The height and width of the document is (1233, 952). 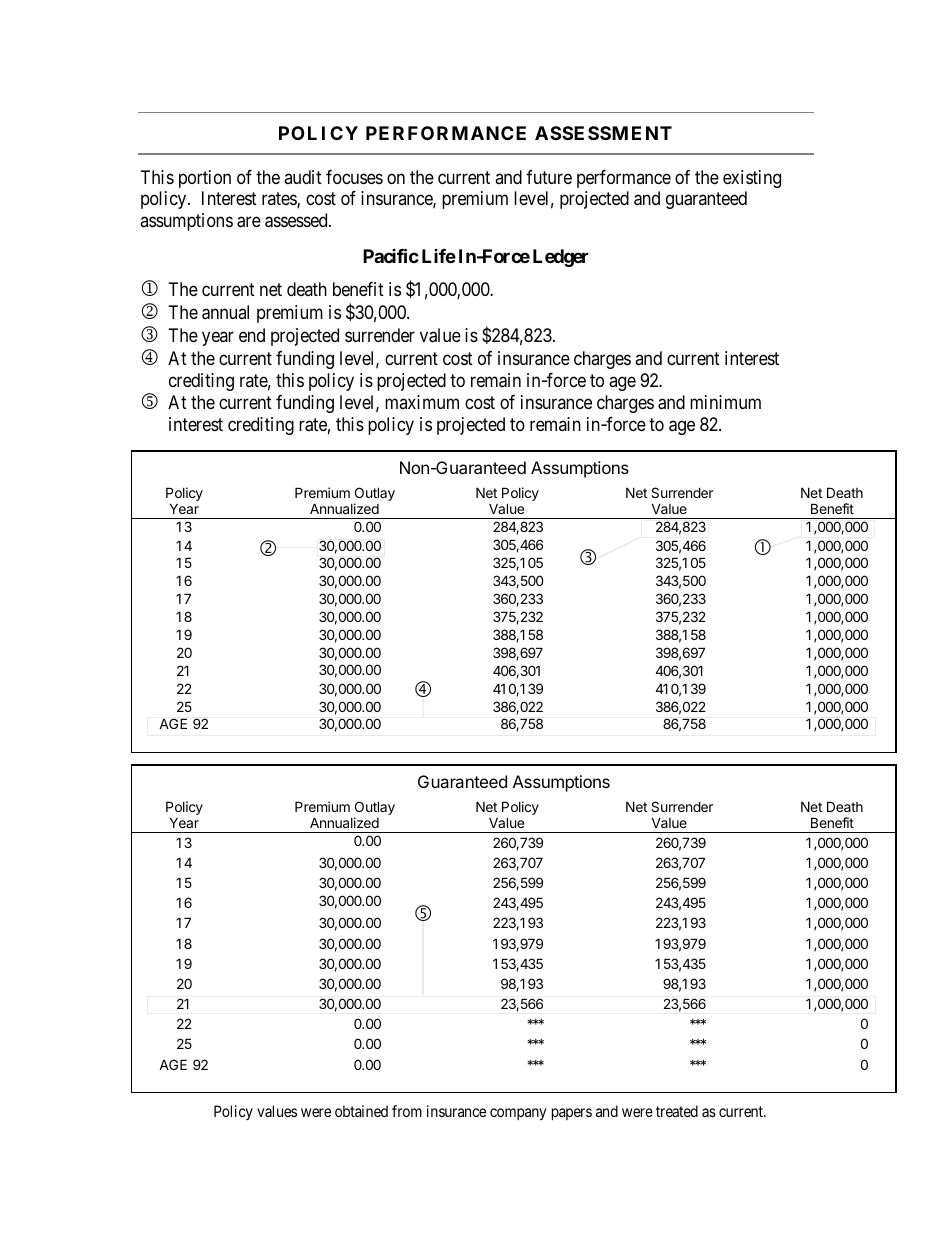 What do you see at coordinates (361, 1111) in the document?
I see `obtained` at bounding box center [361, 1111].
